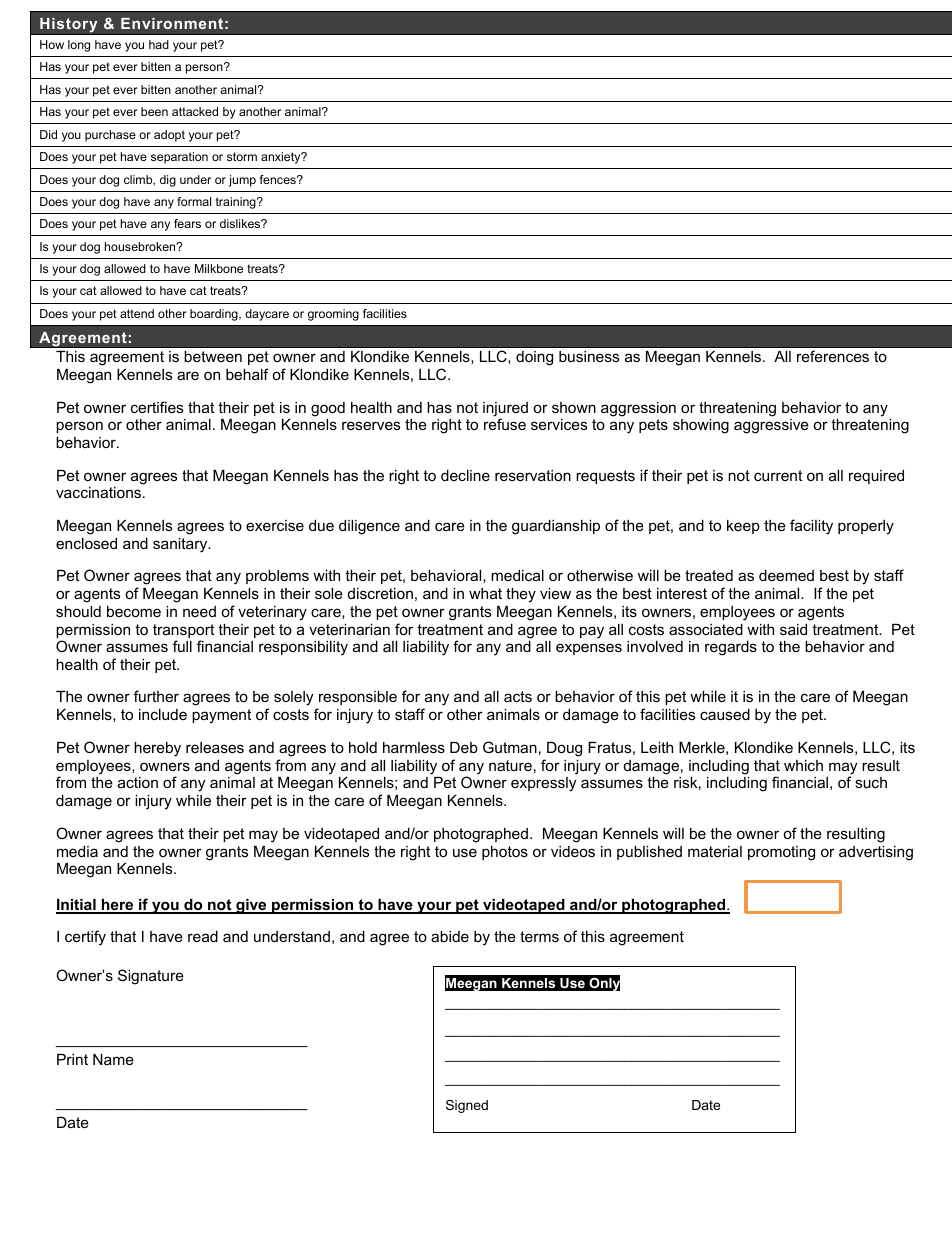 This document has width=952, height=1233. Describe the element at coordinates (282, 158) in the document. I see `anxiety` at that location.
